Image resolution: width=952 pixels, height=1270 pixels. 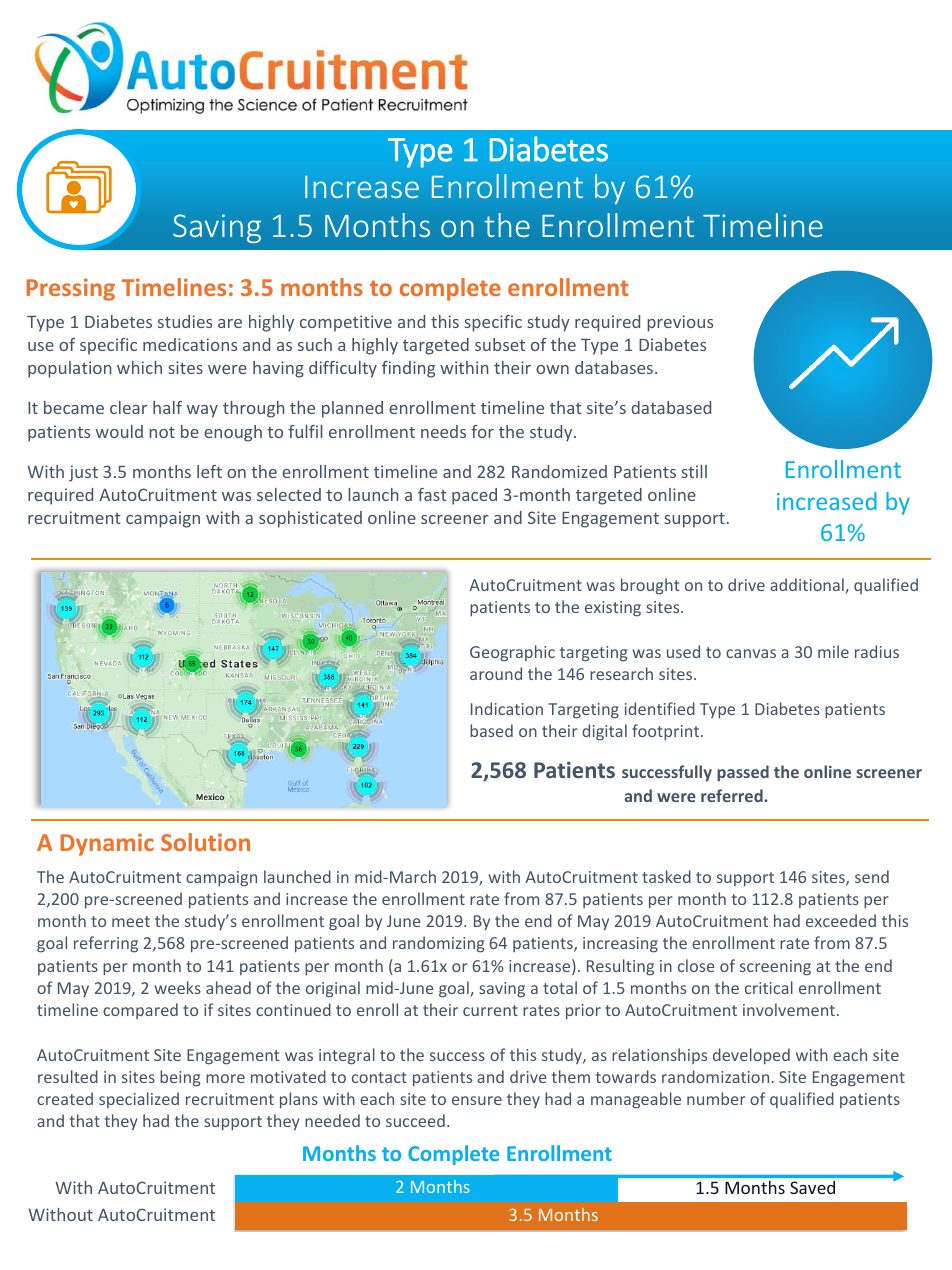 What do you see at coordinates (507, 708) in the screenshot?
I see `Indication` at bounding box center [507, 708].
